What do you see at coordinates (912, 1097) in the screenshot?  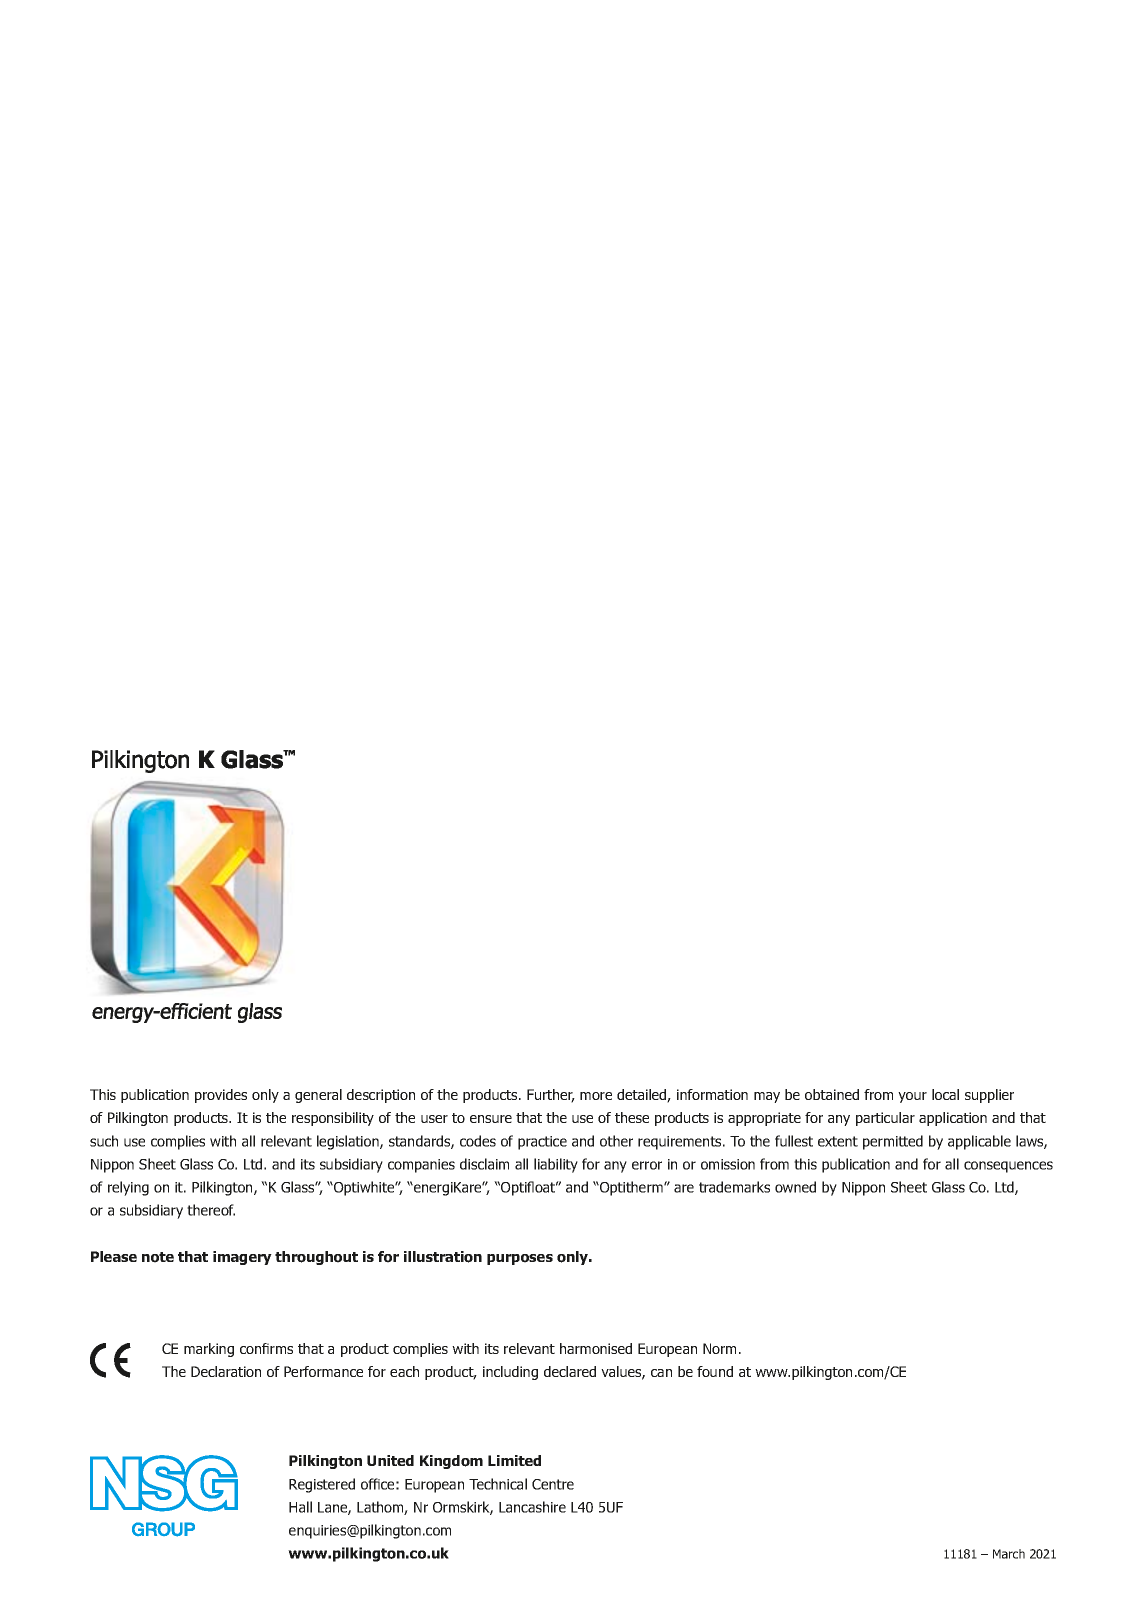 I see `your` at bounding box center [912, 1097].
